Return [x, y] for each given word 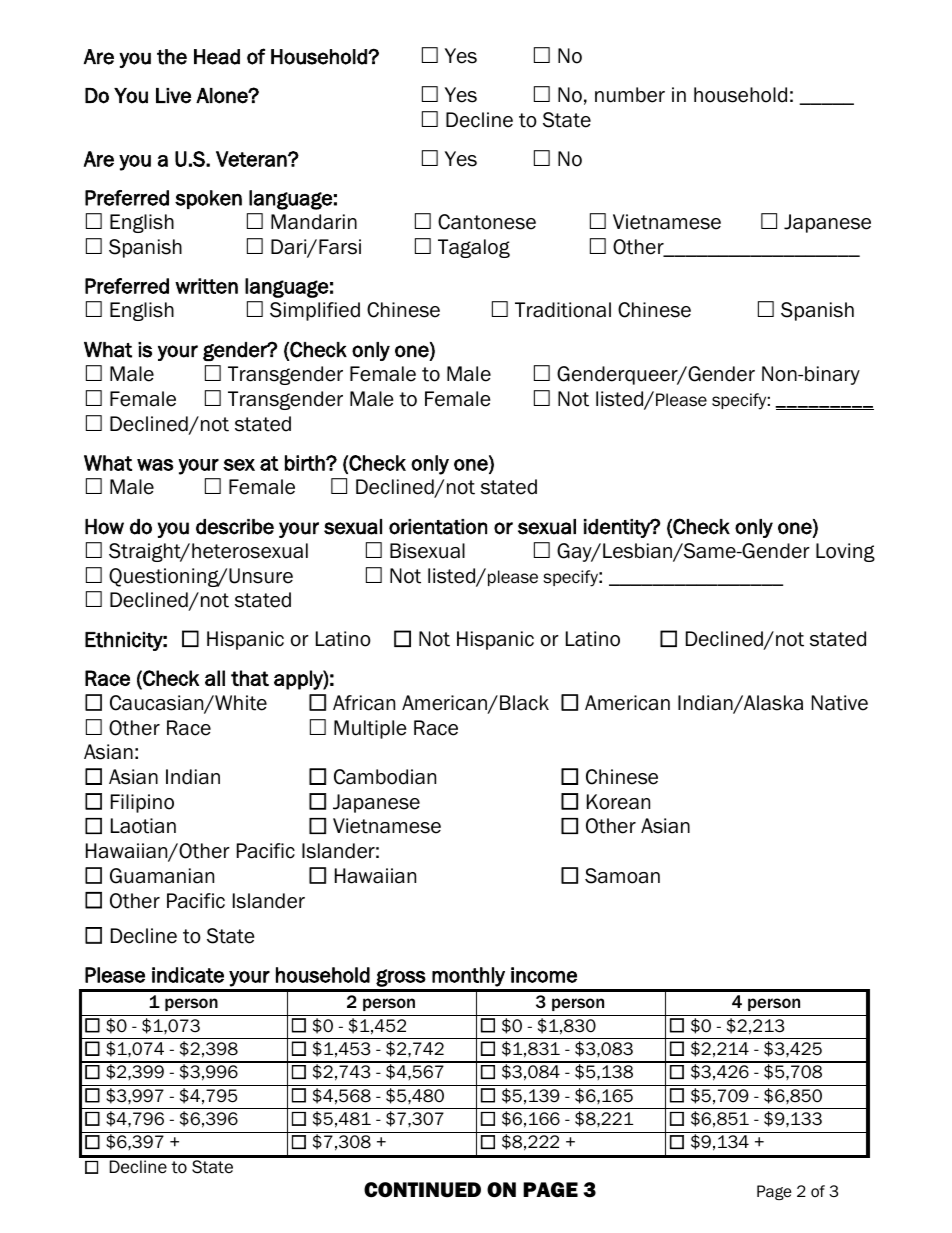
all [215, 678]
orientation [438, 527]
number [630, 95]
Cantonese [487, 222]
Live [173, 96]
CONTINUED [422, 1190]
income [544, 975]
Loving [845, 552]
